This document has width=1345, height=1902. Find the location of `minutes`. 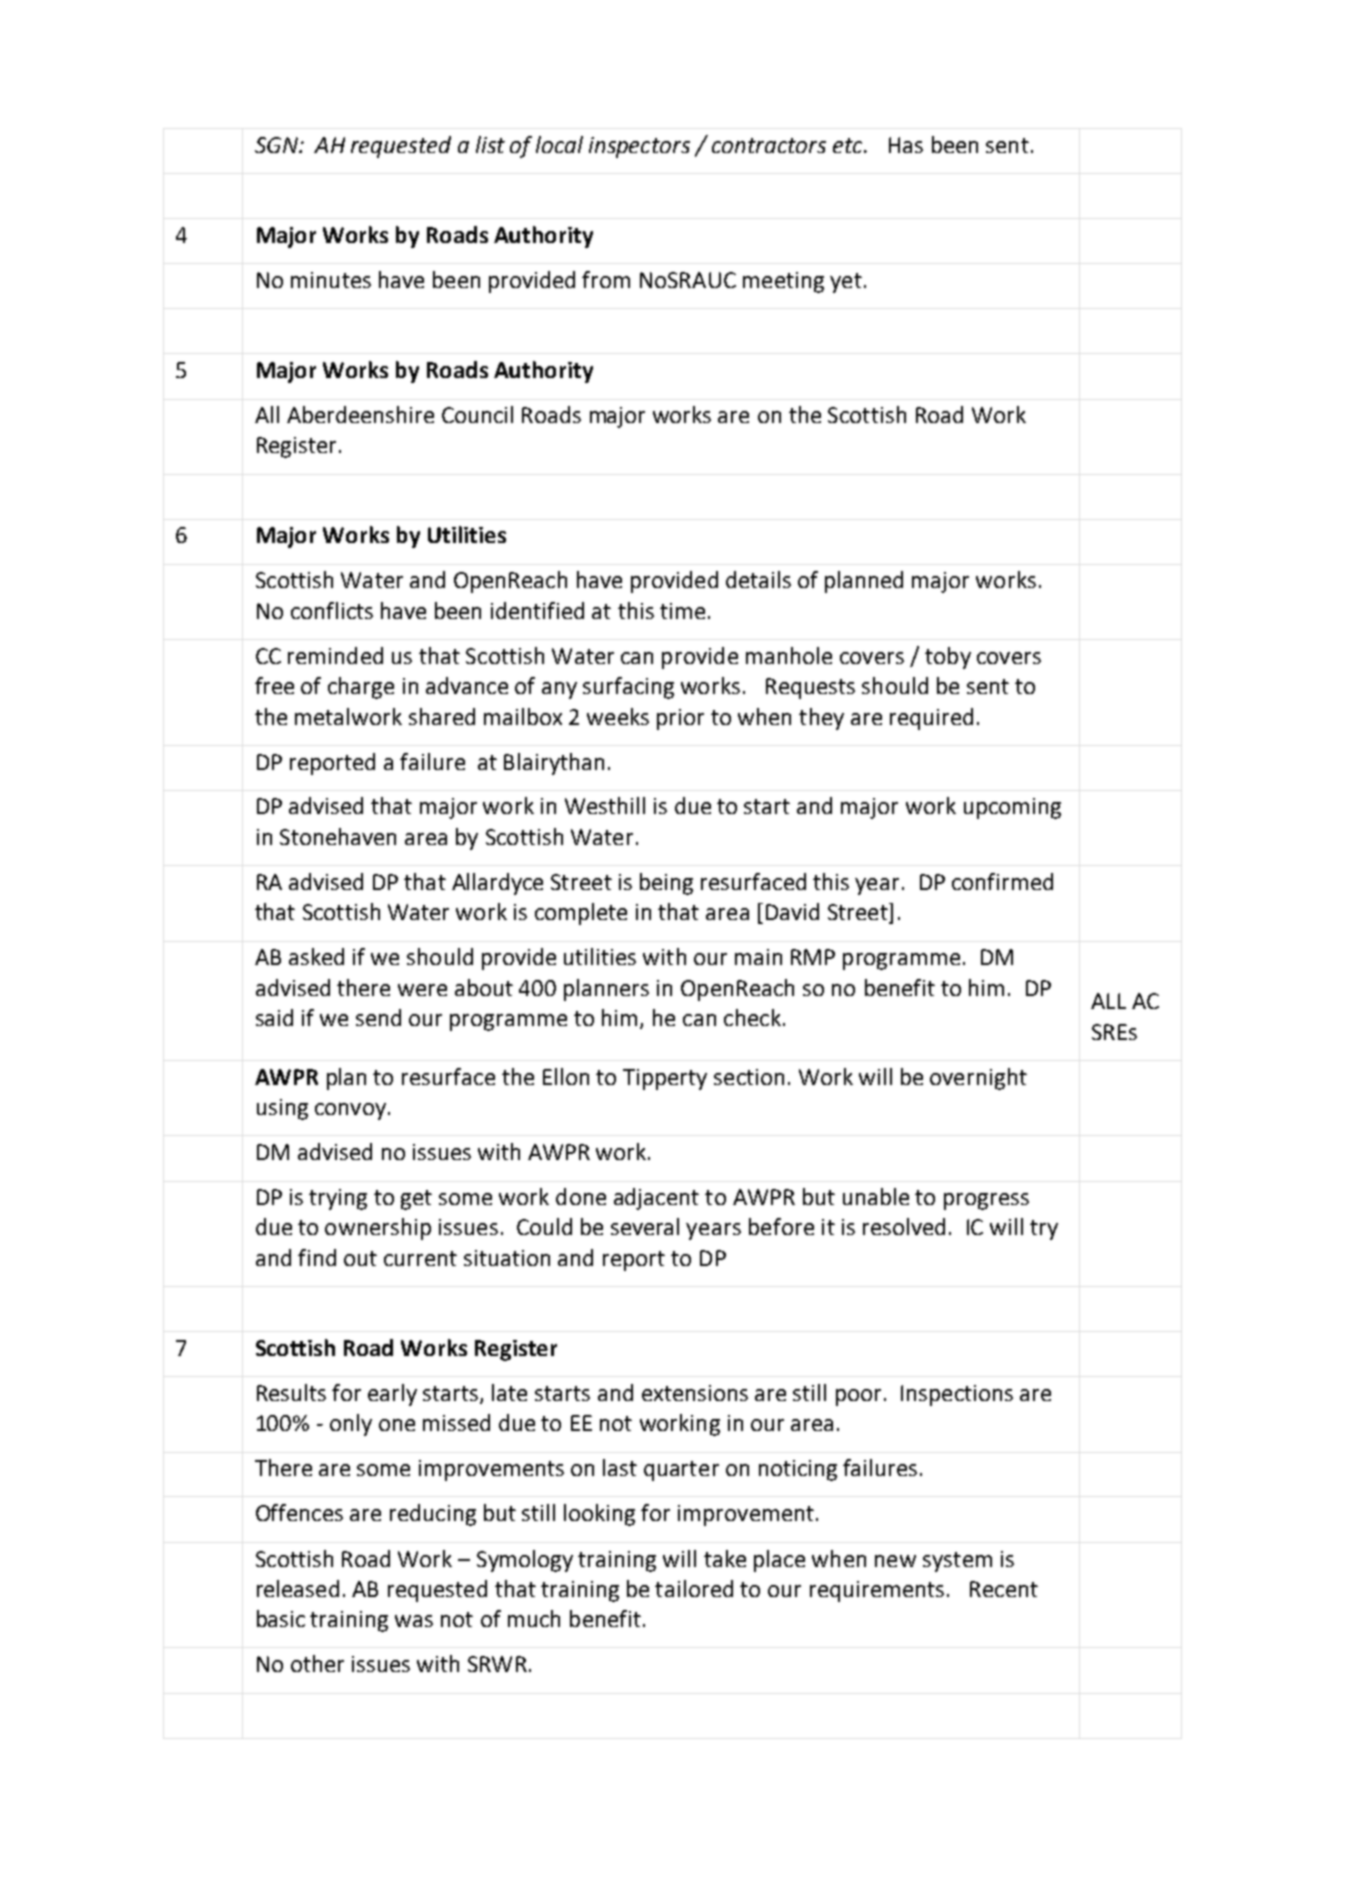

minutes is located at coordinates (331, 280).
